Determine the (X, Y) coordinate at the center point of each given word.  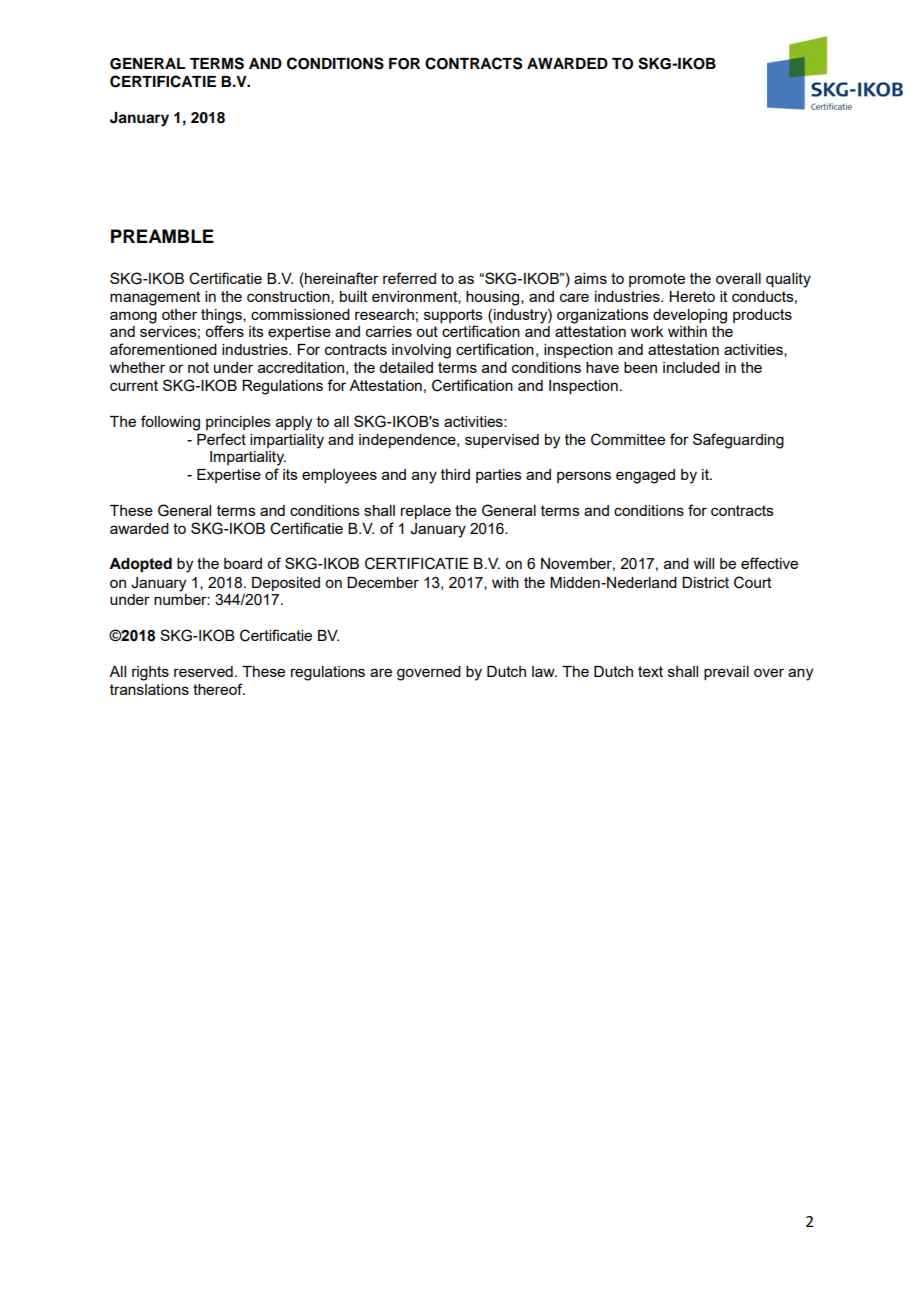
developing (690, 316)
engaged (645, 476)
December (383, 582)
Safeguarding (738, 441)
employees (339, 476)
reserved (203, 671)
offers (224, 330)
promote (657, 280)
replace (426, 512)
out (427, 331)
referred (409, 278)
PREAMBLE (162, 236)
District (705, 582)
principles (238, 423)
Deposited (286, 584)
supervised (502, 441)
